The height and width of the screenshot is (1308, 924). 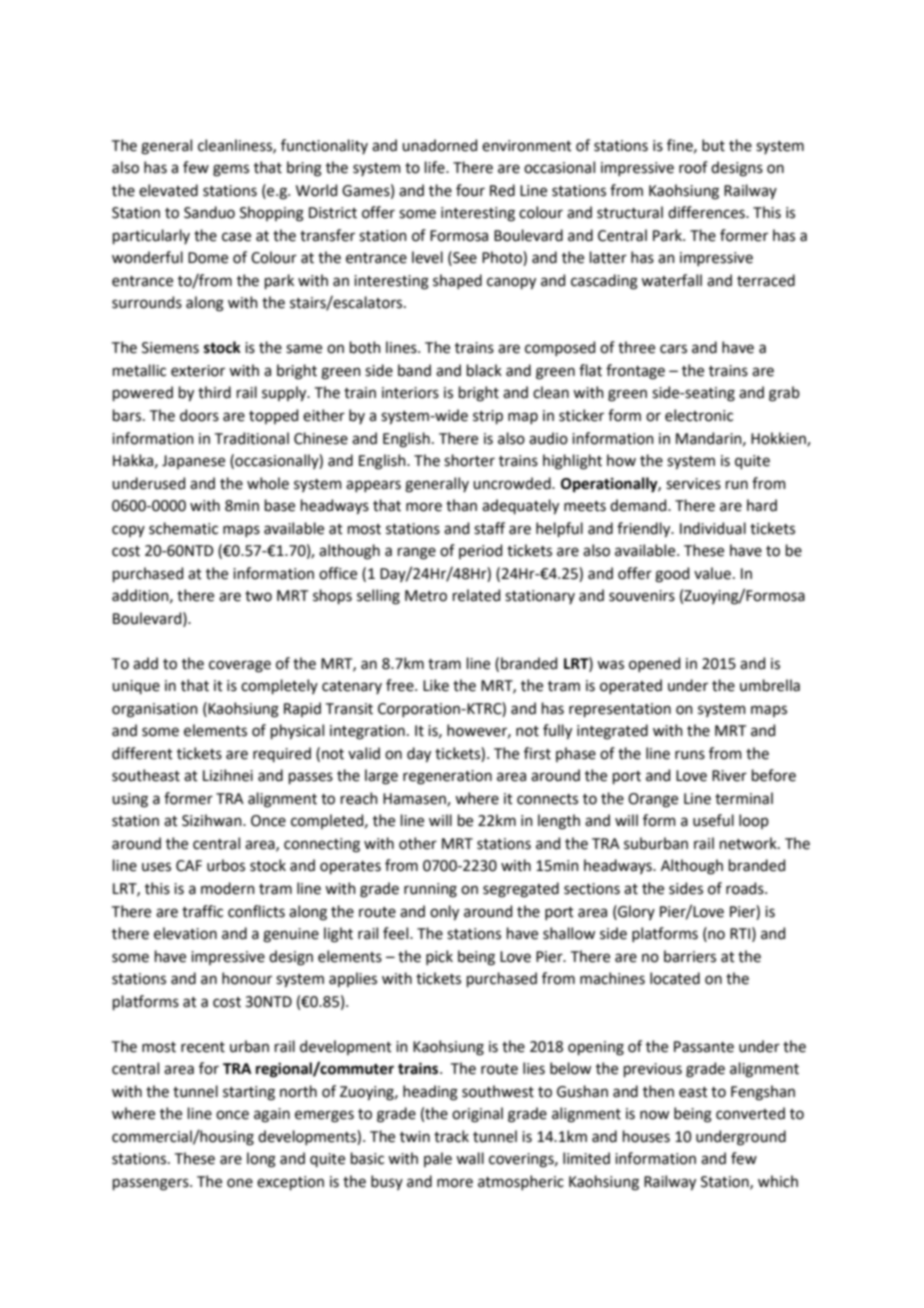 What do you see at coordinates (699, 415) in the screenshot?
I see `electronic` at bounding box center [699, 415].
